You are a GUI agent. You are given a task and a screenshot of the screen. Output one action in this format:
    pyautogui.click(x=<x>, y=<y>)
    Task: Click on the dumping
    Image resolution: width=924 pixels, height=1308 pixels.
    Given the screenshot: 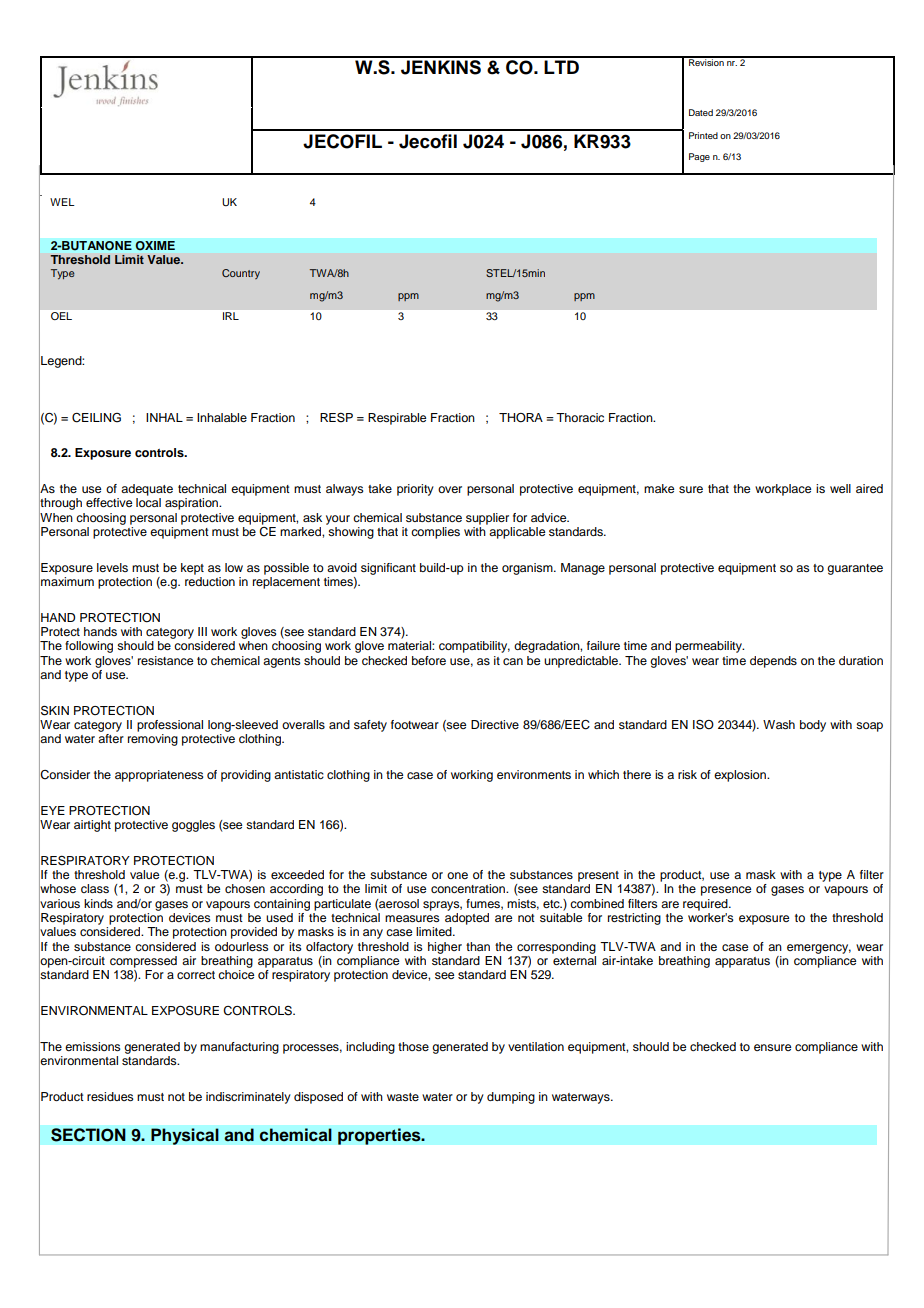 What is the action you would take?
    pyautogui.click(x=511, y=1098)
